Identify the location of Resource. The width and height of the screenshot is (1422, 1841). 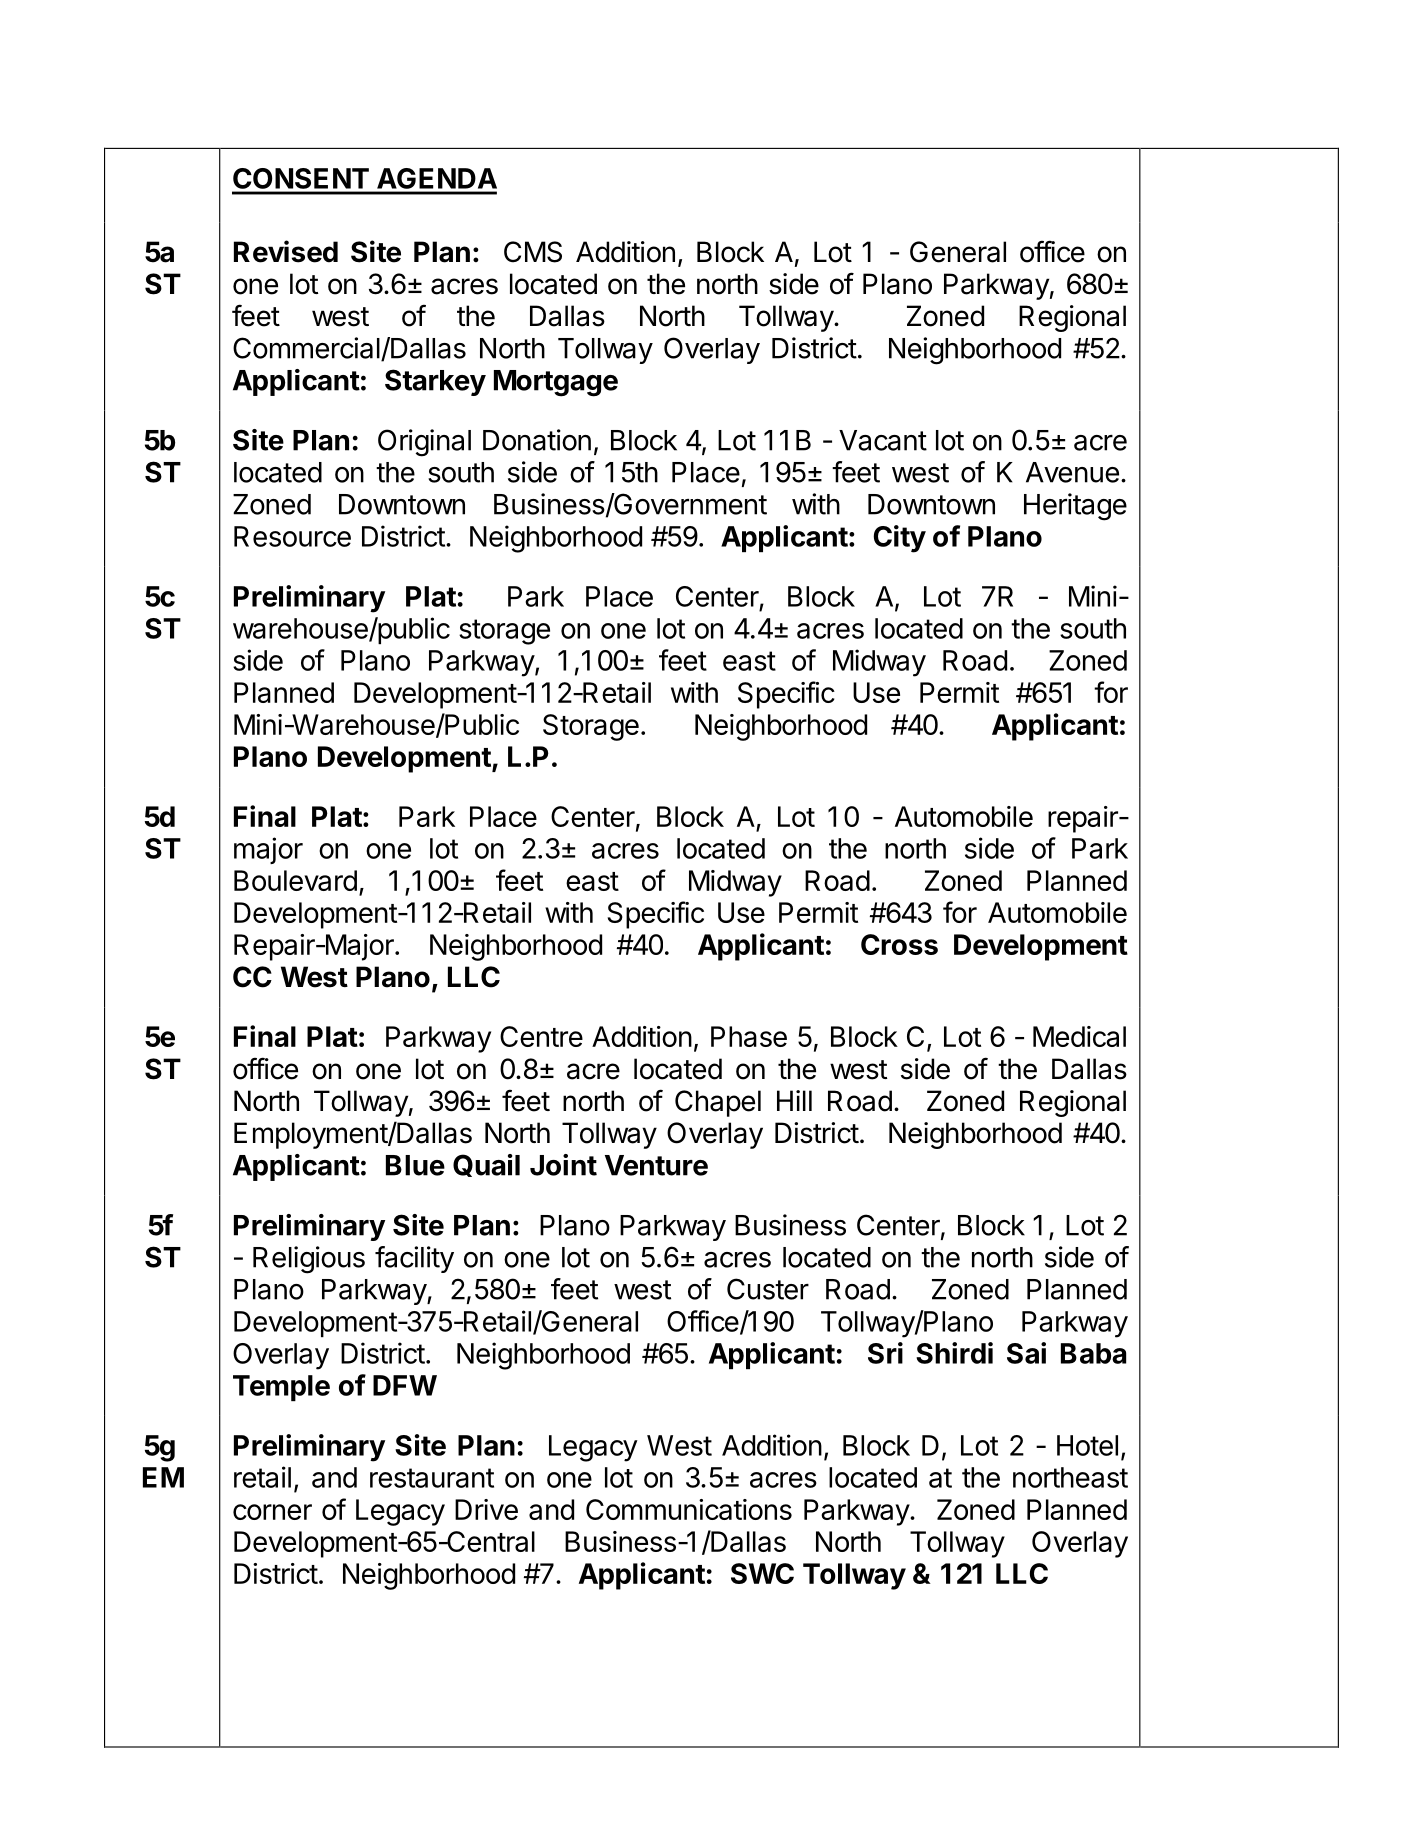
(292, 536).
